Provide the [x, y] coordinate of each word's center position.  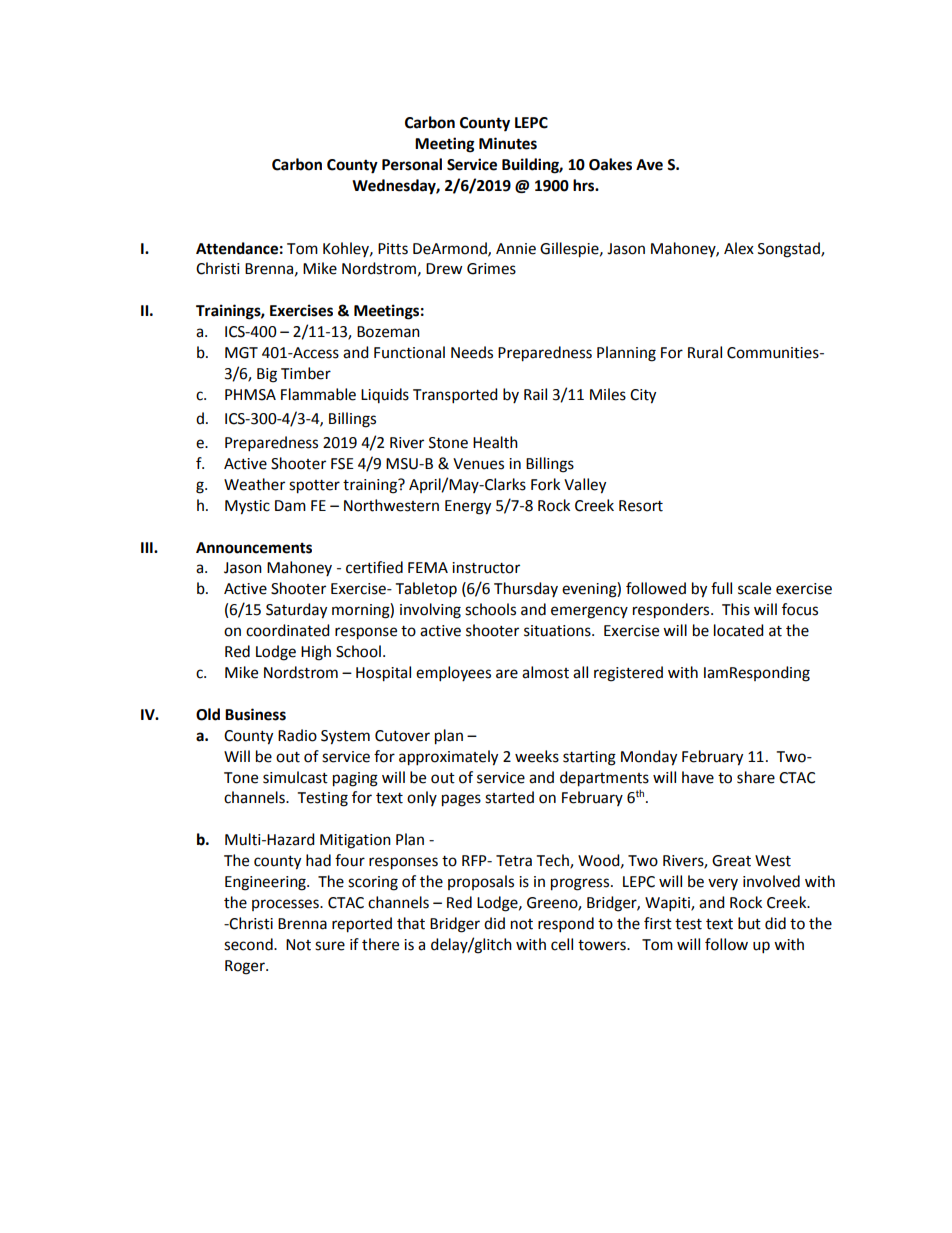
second [249, 944]
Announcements [254, 548]
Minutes [508, 143]
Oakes [610, 164]
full [721, 588]
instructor [486, 568]
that [411, 923]
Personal [412, 164]
